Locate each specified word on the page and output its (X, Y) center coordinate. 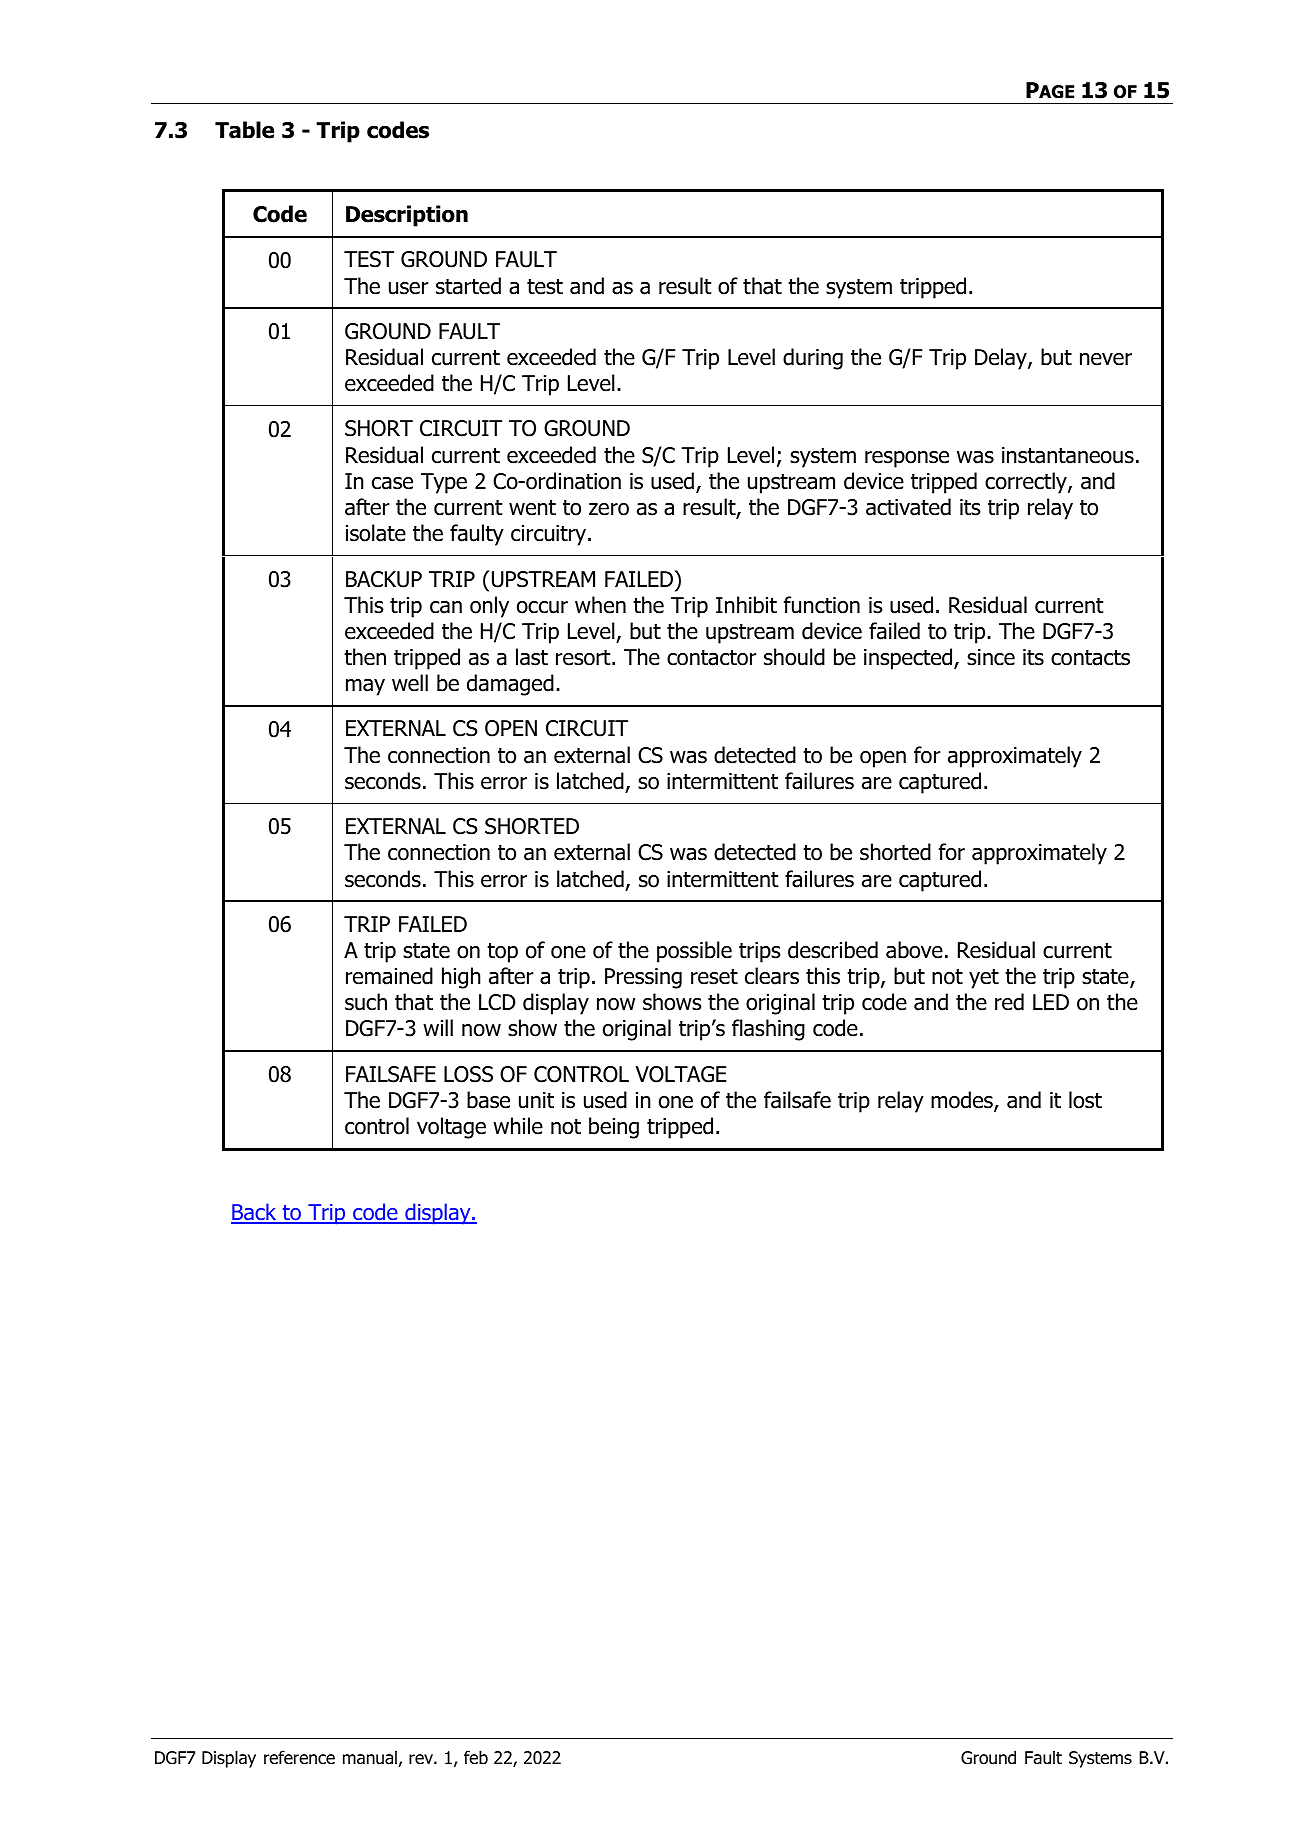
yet (984, 979)
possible (694, 952)
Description (407, 216)
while (518, 1126)
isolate (376, 533)
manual (371, 1758)
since (991, 657)
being (614, 1128)
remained (389, 976)
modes (963, 1101)
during (813, 359)
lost (1085, 1100)
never (1106, 359)
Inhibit (746, 605)
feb (476, 1757)
